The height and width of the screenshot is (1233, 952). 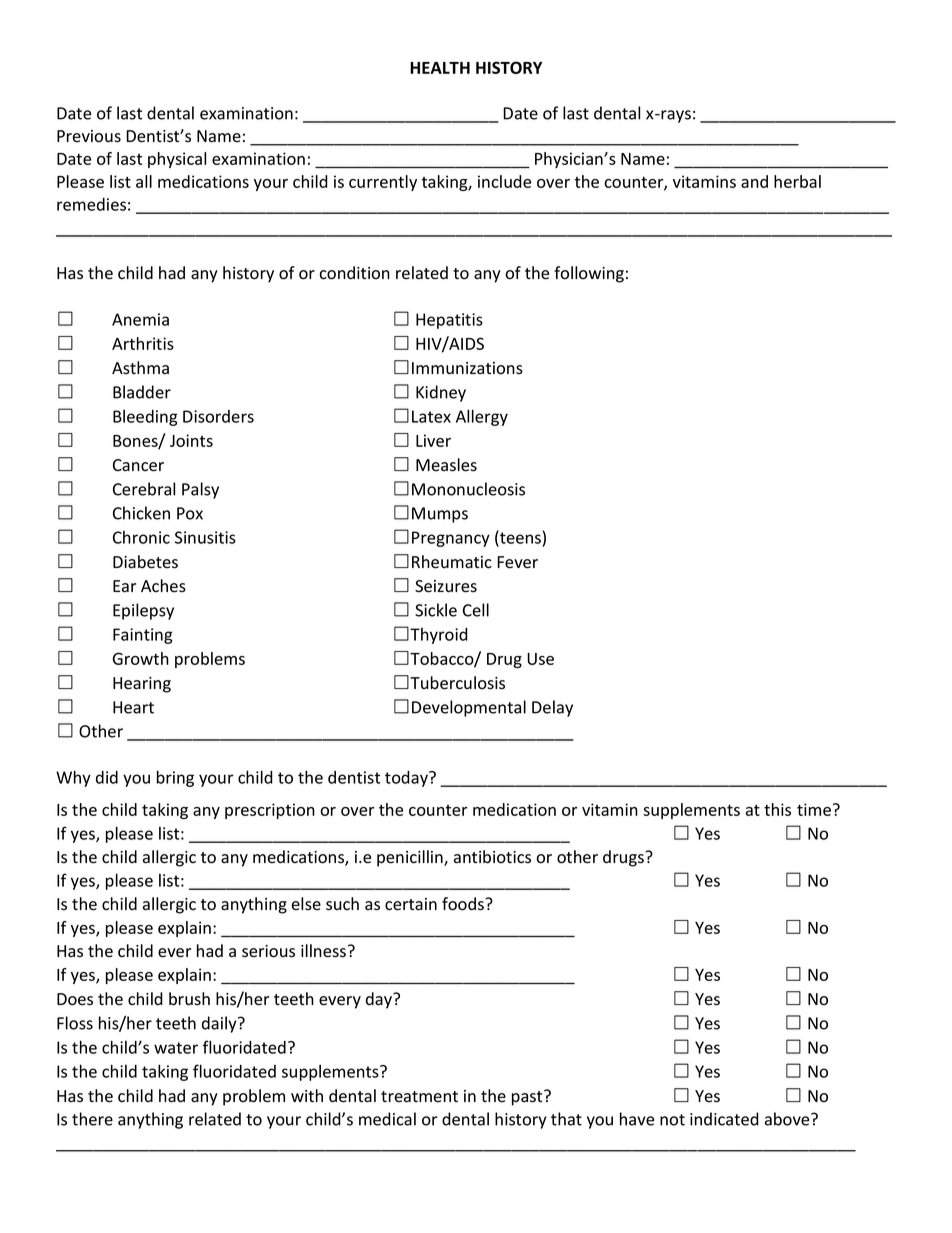 What do you see at coordinates (777, 809) in the screenshot?
I see `this` at bounding box center [777, 809].
